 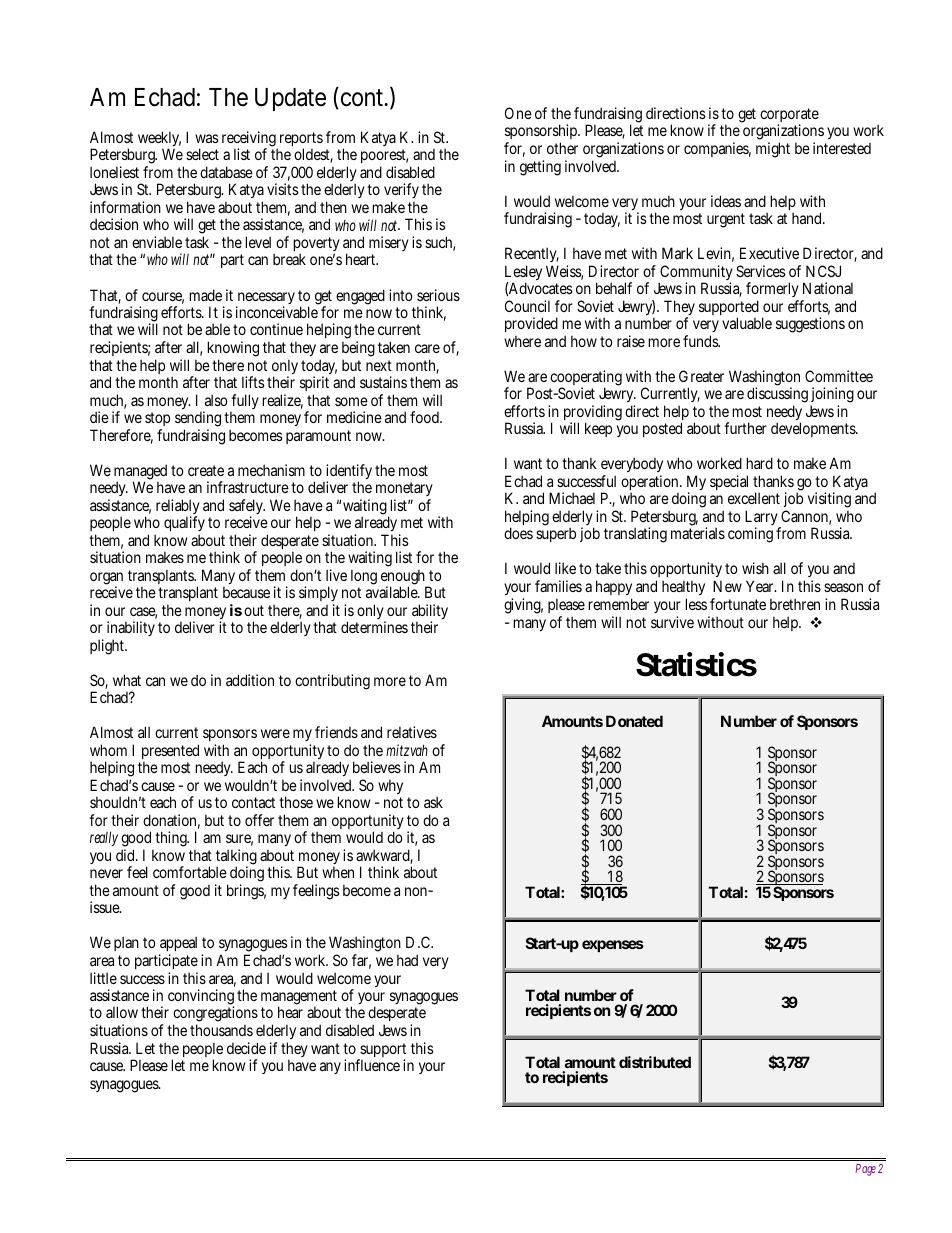 I want to click on donation, so click(x=171, y=821).
